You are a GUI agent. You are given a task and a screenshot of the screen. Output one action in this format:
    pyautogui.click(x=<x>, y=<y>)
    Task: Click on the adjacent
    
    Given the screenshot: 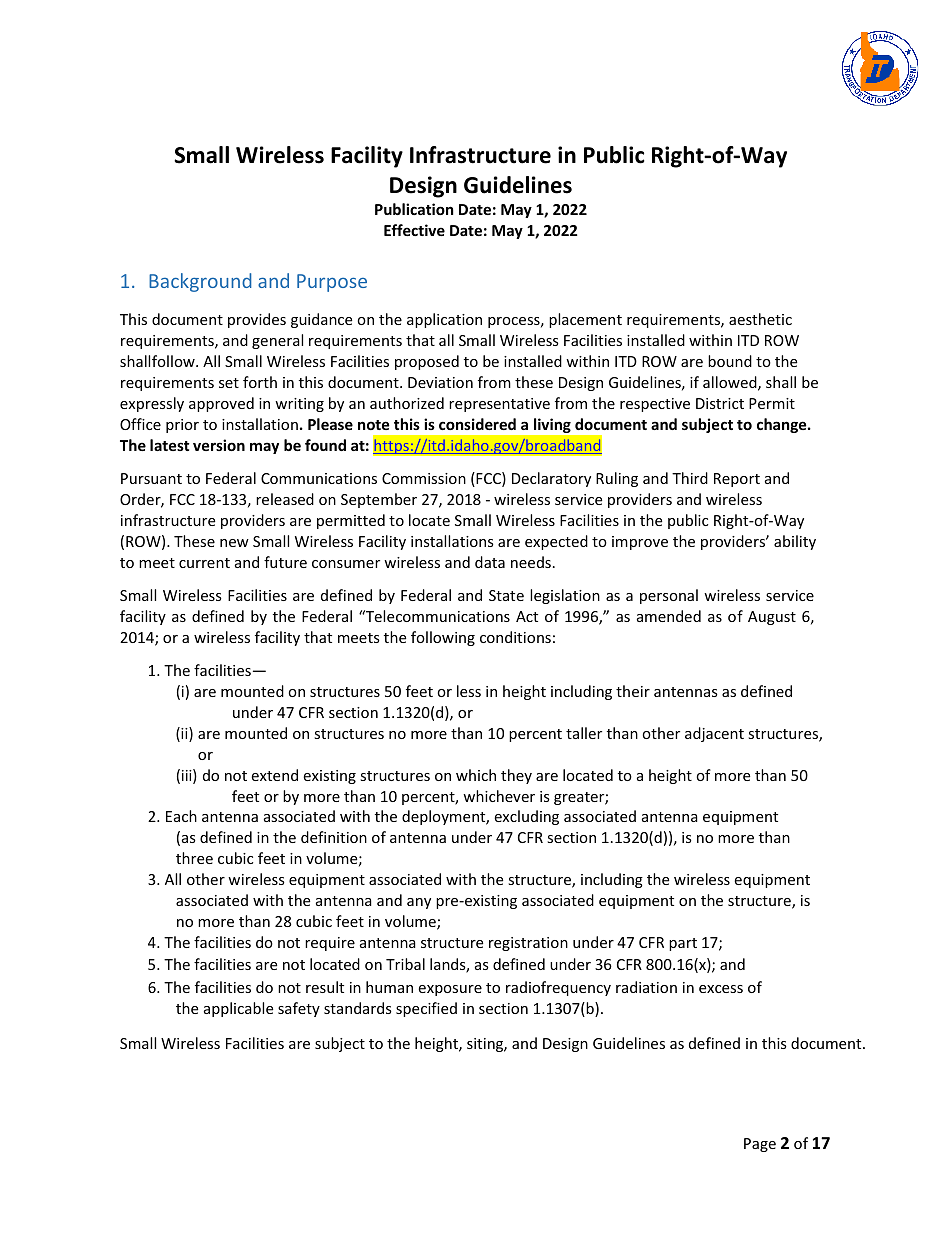 What is the action you would take?
    pyautogui.click(x=714, y=734)
